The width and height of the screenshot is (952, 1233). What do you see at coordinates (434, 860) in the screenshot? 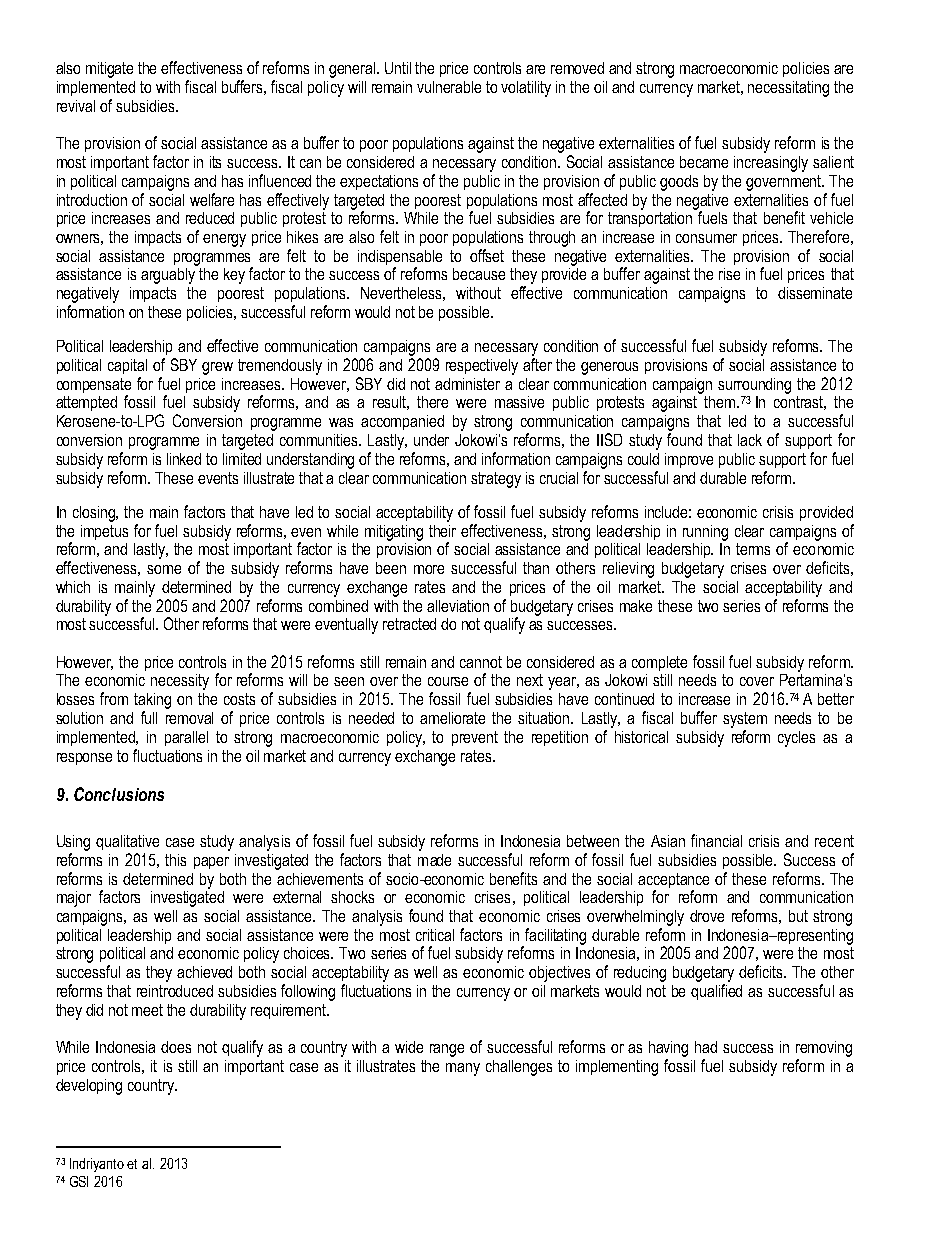
I see `made` at bounding box center [434, 860].
